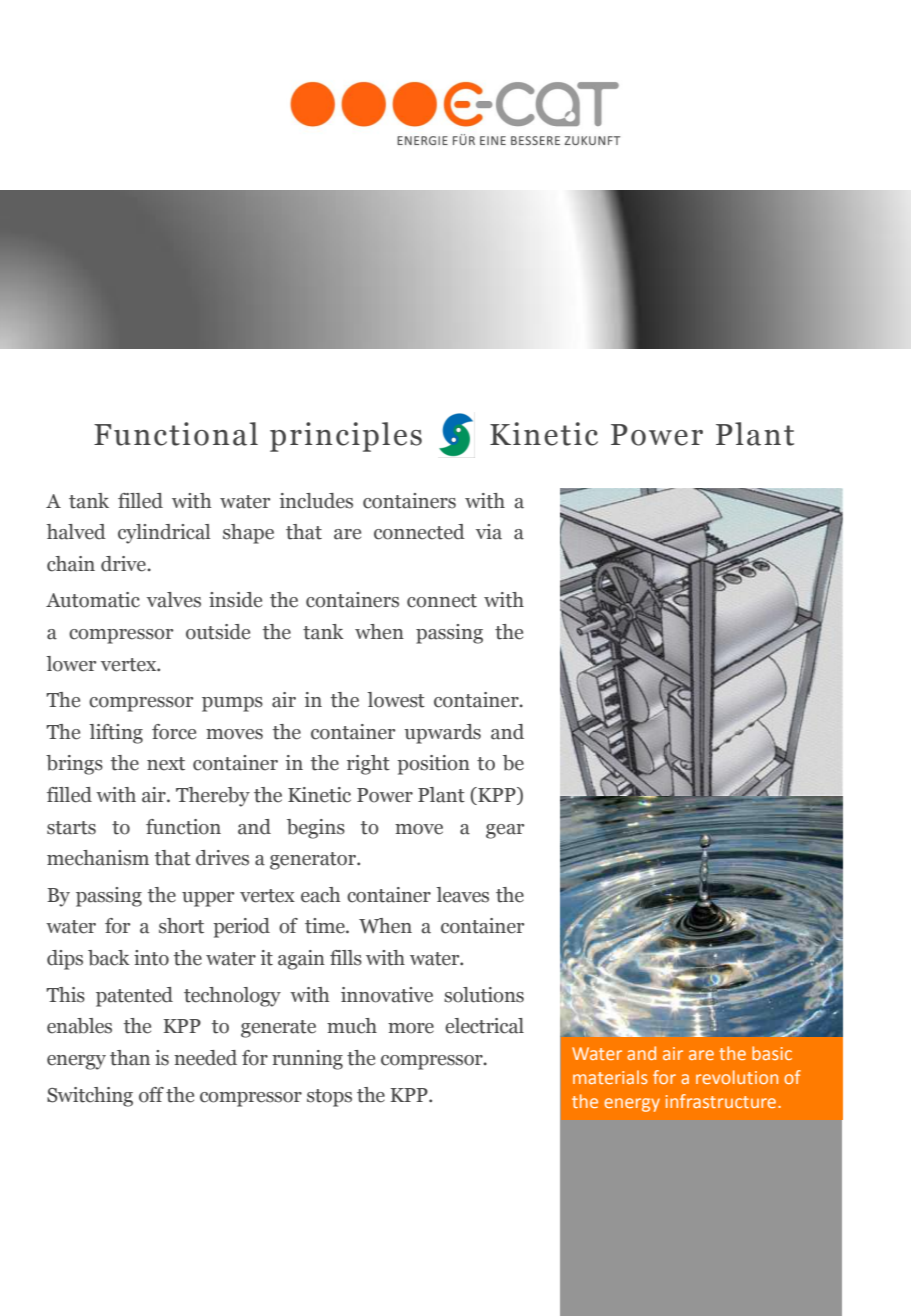 This screenshot has width=911, height=1316. Describe the element at coordinates (433, 765) in the screenshot. I see `position` at that location.
